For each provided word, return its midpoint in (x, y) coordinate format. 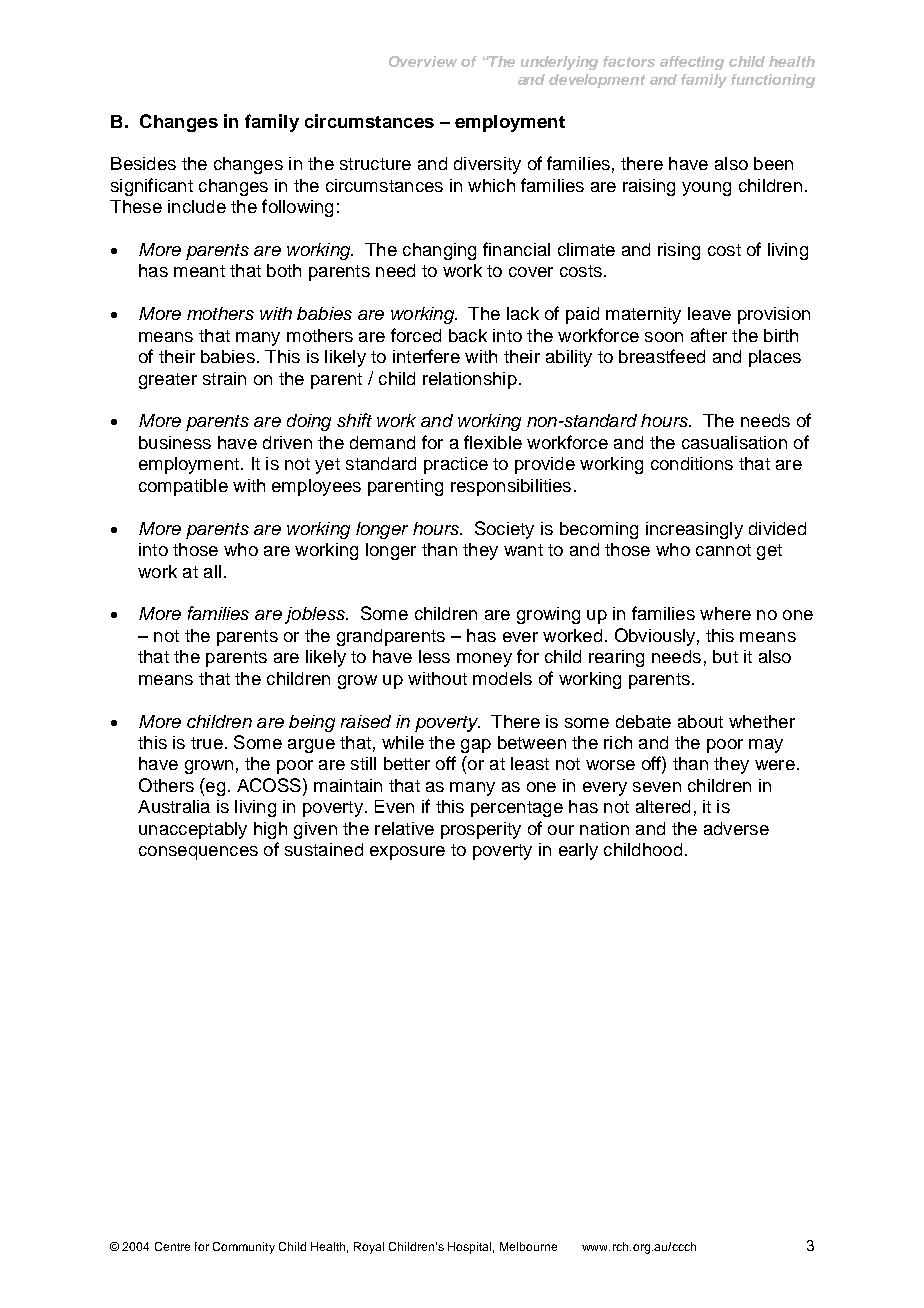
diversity (487, 165)
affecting (692, 63)
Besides (143, 163)
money (484, 660)
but (725, 656)
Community (244, 1248)
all (212, 571)
